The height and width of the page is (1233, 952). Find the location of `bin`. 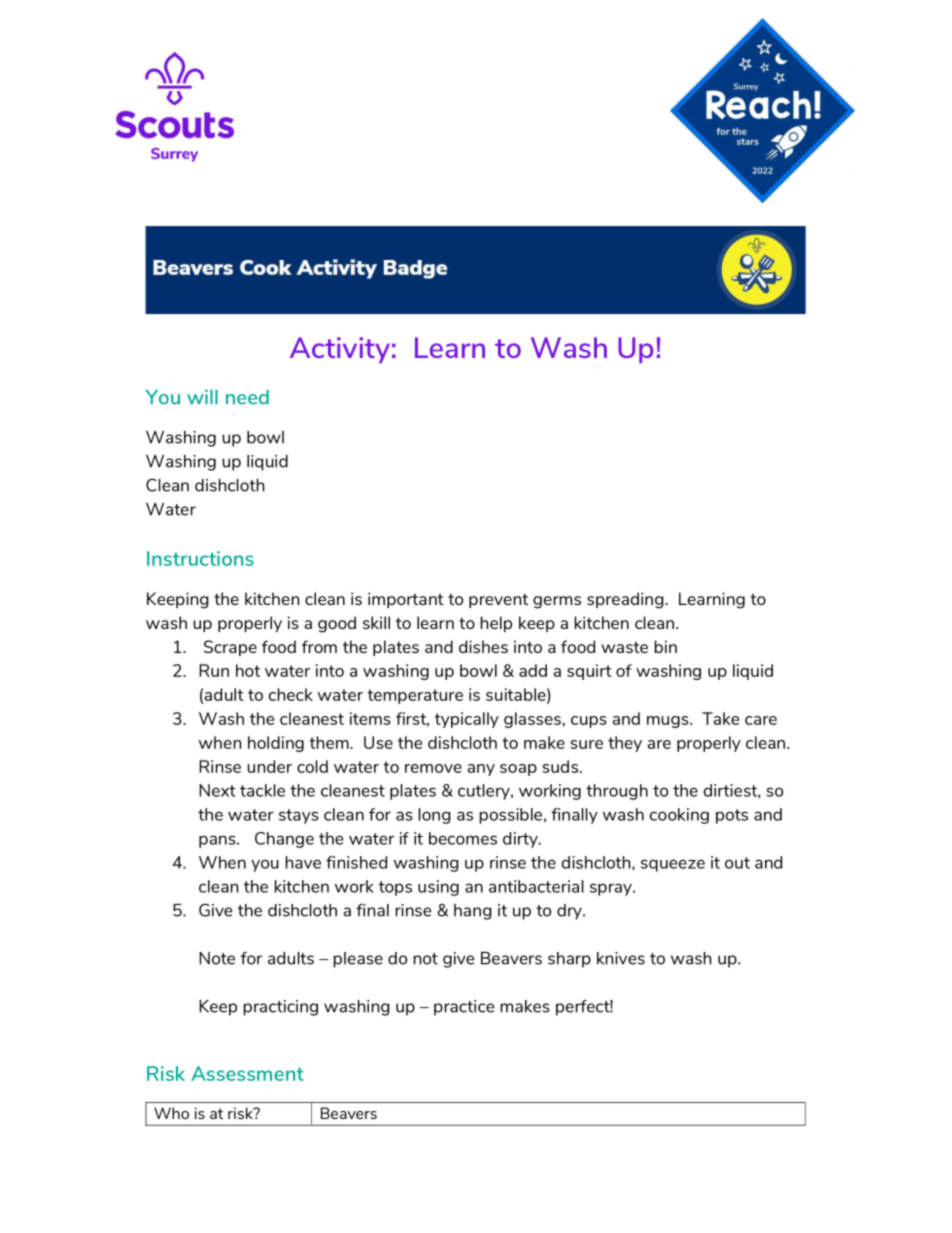

bin is located at coordinates (666, 646).
